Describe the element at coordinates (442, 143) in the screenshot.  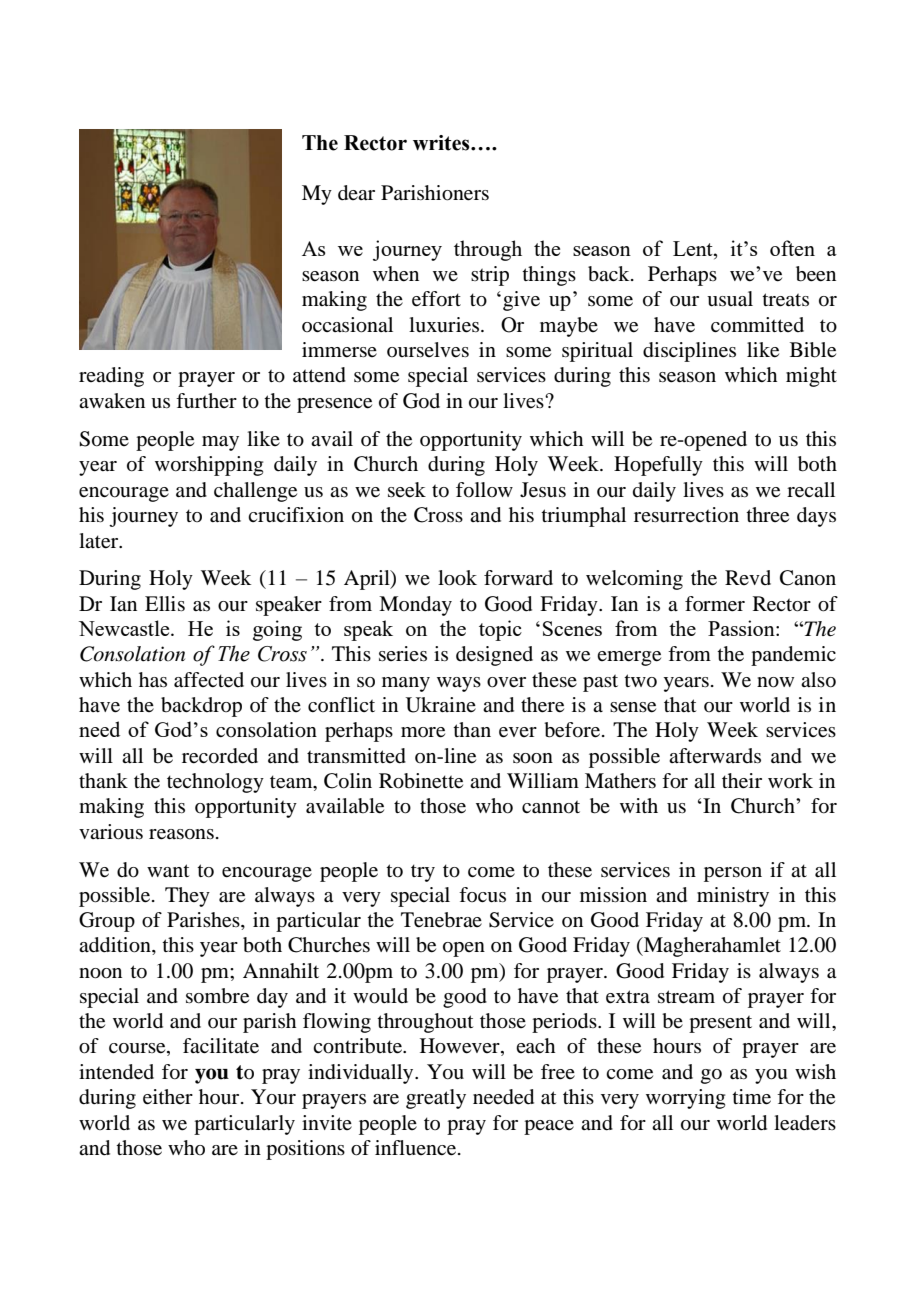
I see `writes` at that location.
